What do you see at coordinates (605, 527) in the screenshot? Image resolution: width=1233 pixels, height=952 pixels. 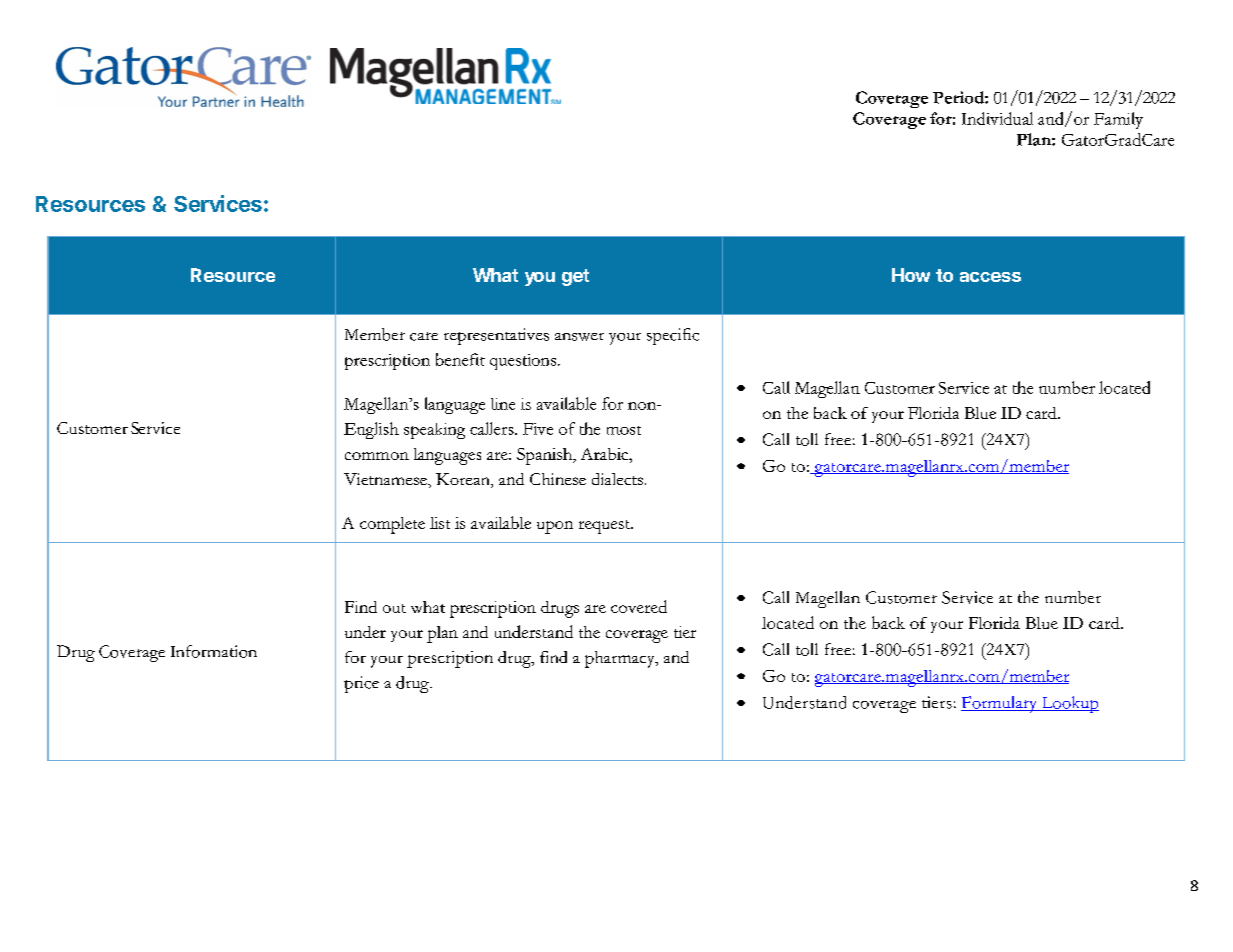 I see `request` at bounding box center [605, 527].
